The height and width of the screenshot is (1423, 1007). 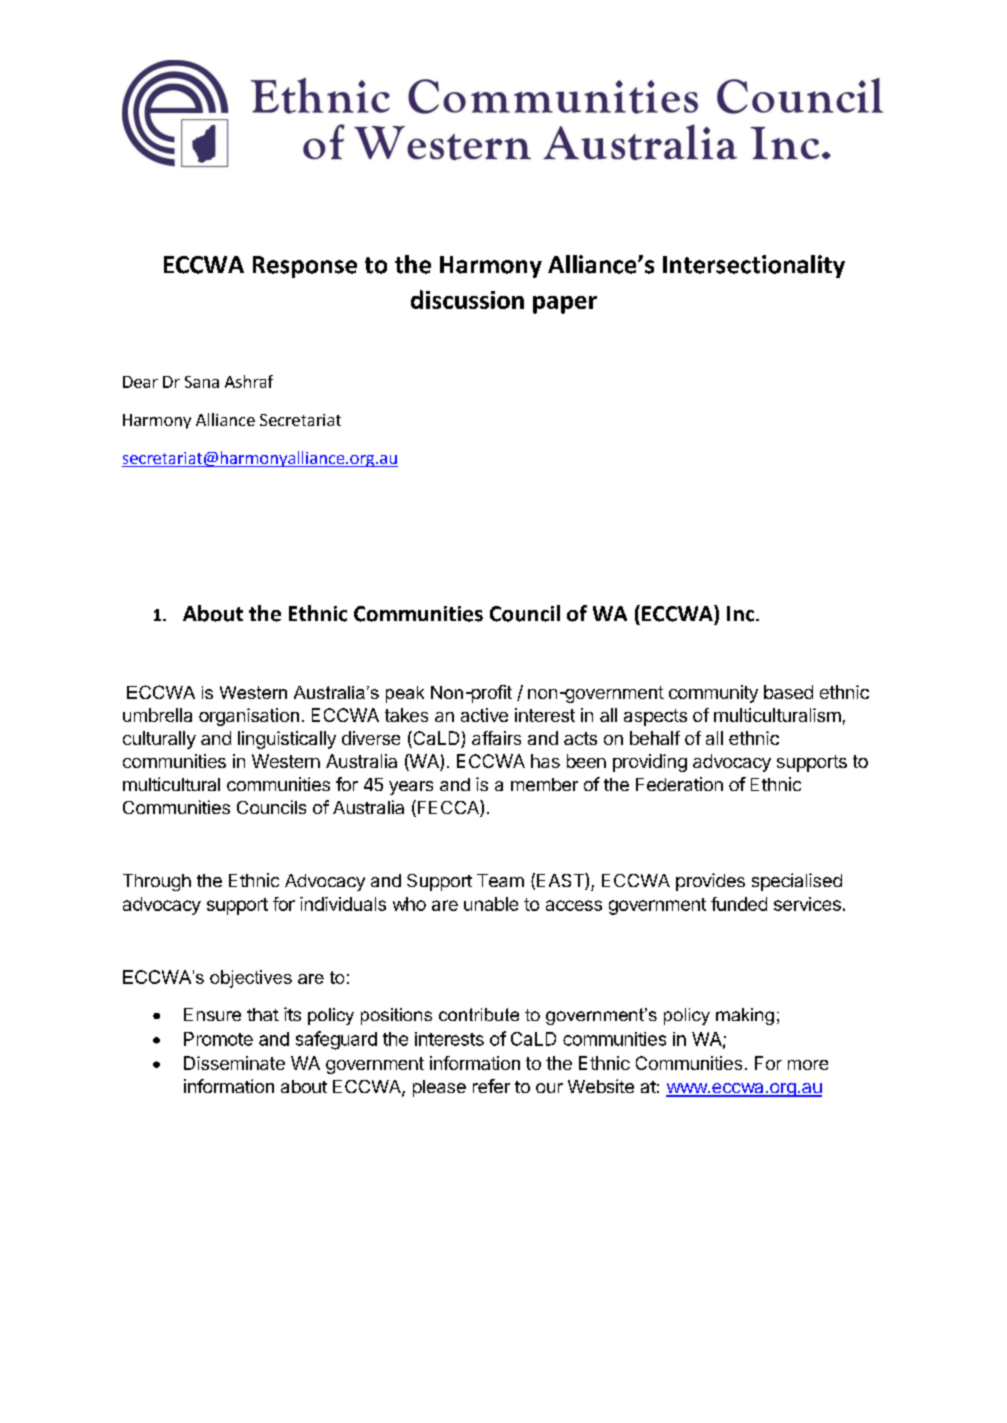 I want to click on Disseminate, so click(x=234, y=1063).
